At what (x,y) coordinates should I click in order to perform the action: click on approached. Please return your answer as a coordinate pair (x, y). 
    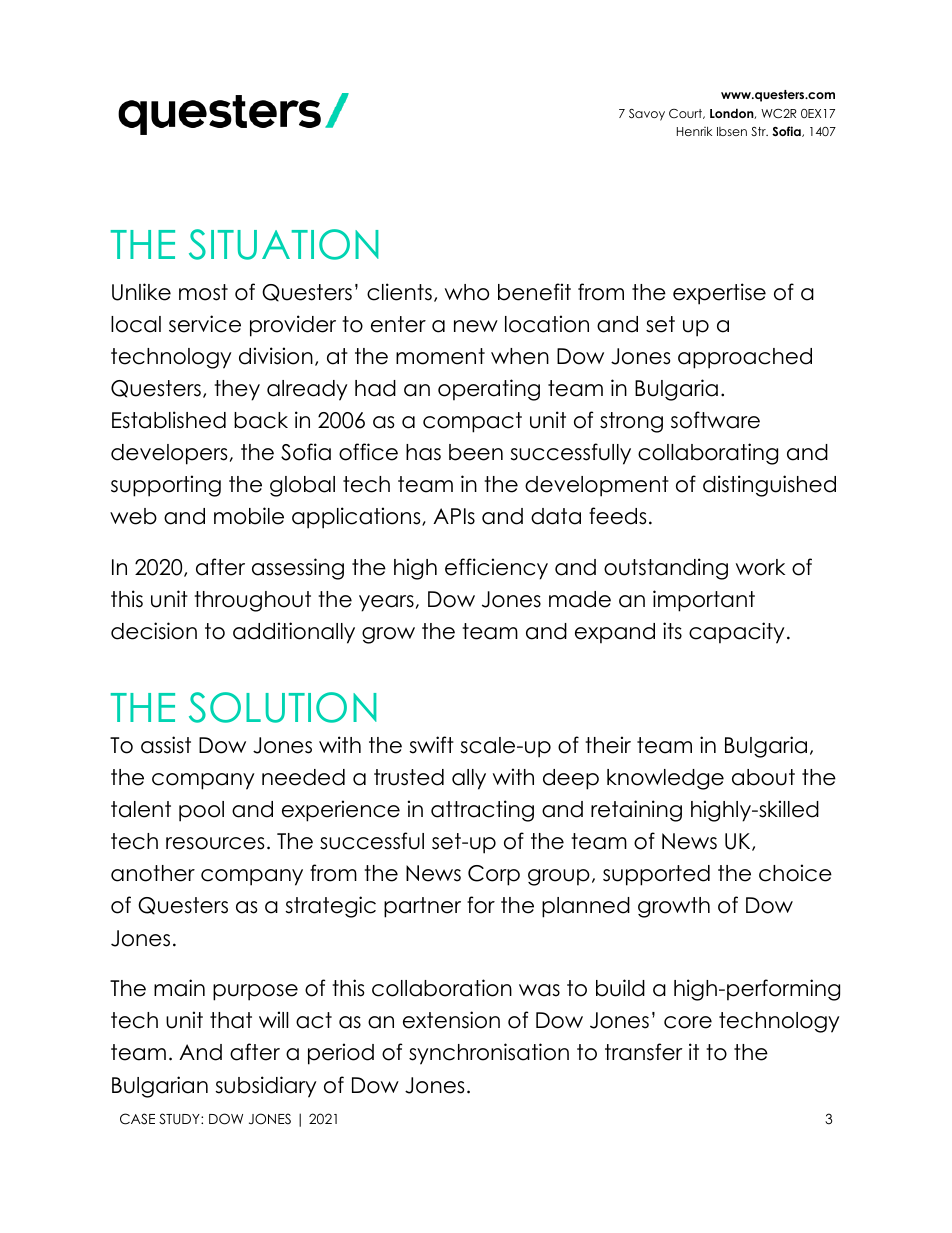
    Looking at the image, I should click on (745, 358).
